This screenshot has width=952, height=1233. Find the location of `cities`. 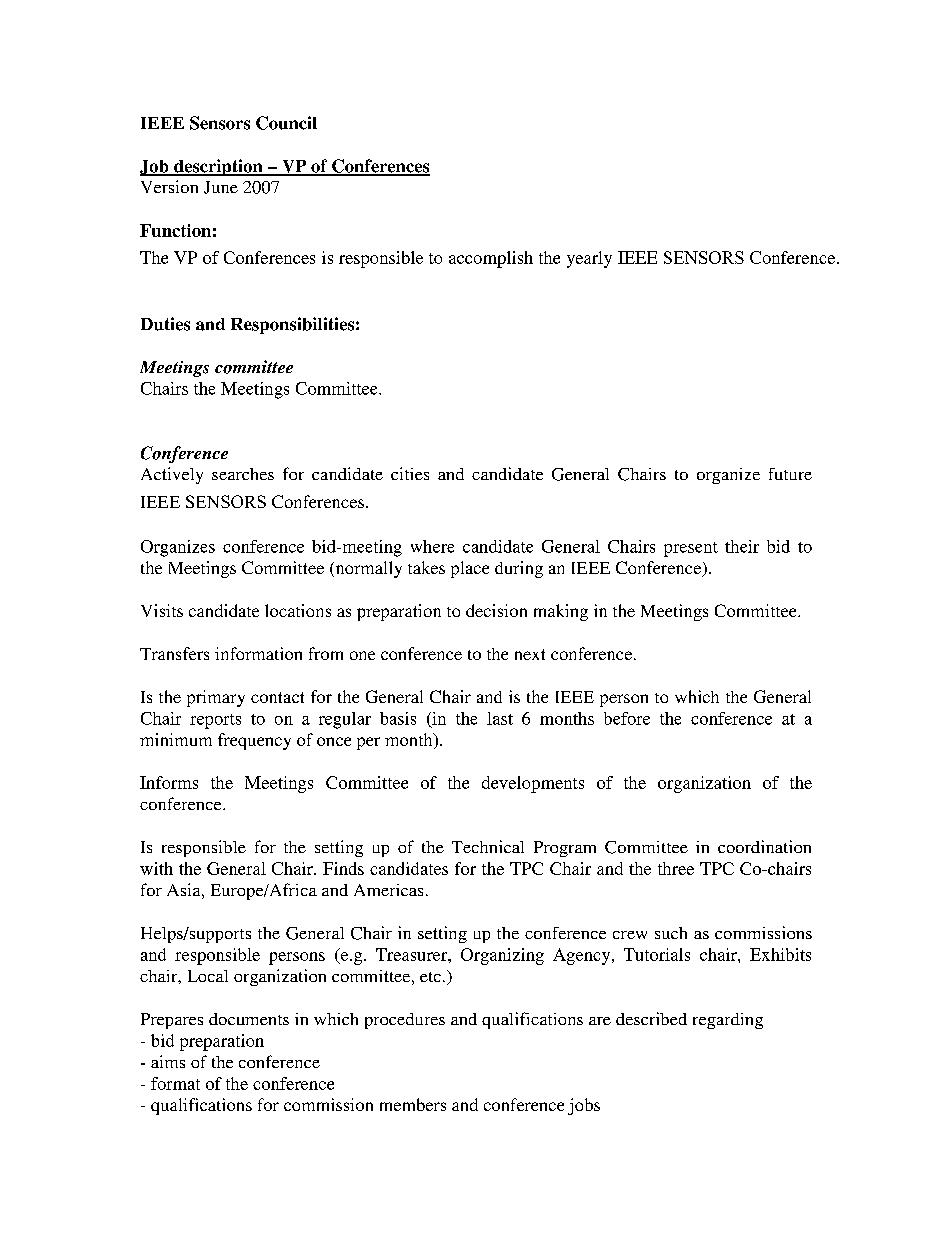

cities is located at coordinates (410, 473).
